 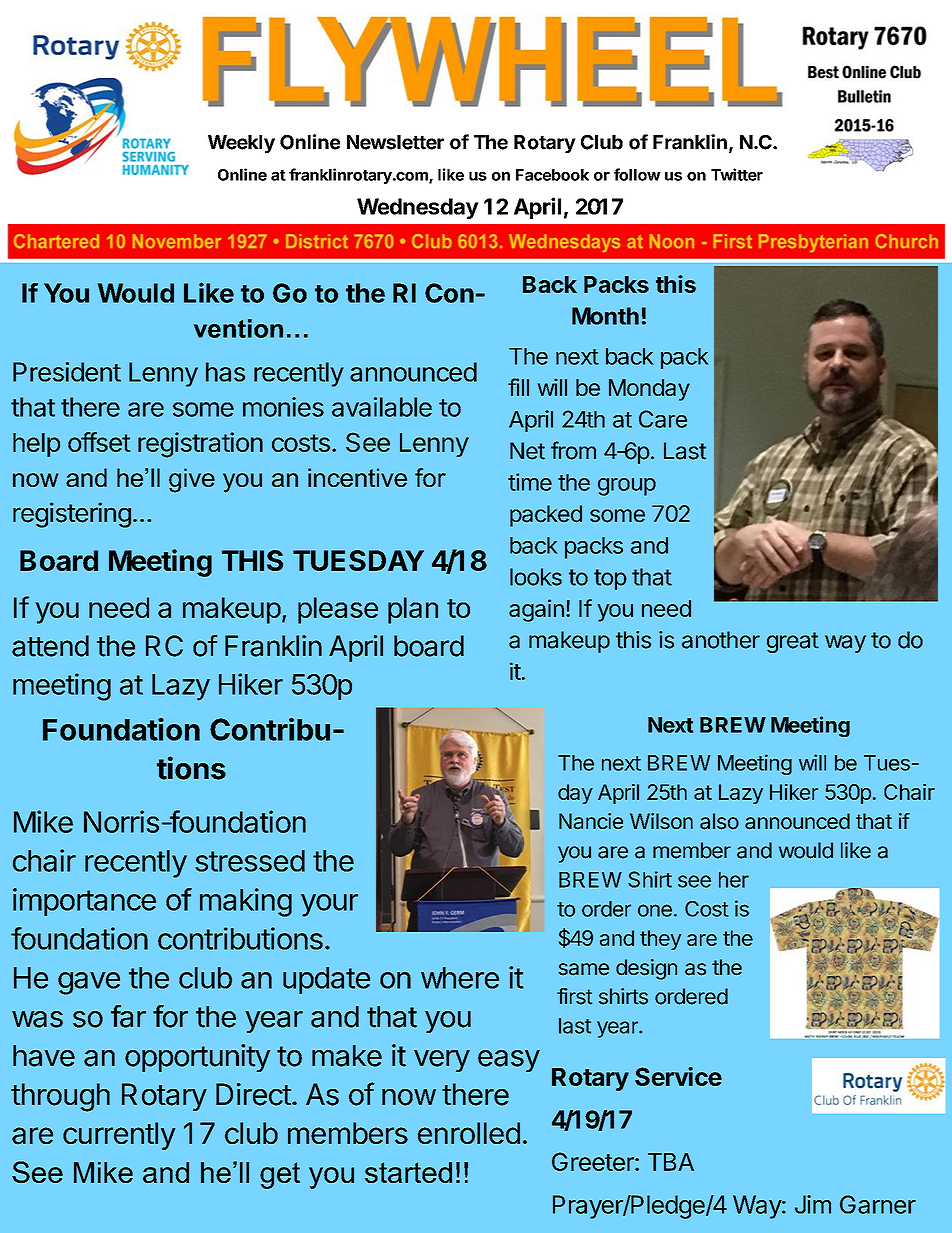 What do you see at coordinates (737, 174) in the screenshot?
I see `Twitter` at bounding box center [737, 174].
